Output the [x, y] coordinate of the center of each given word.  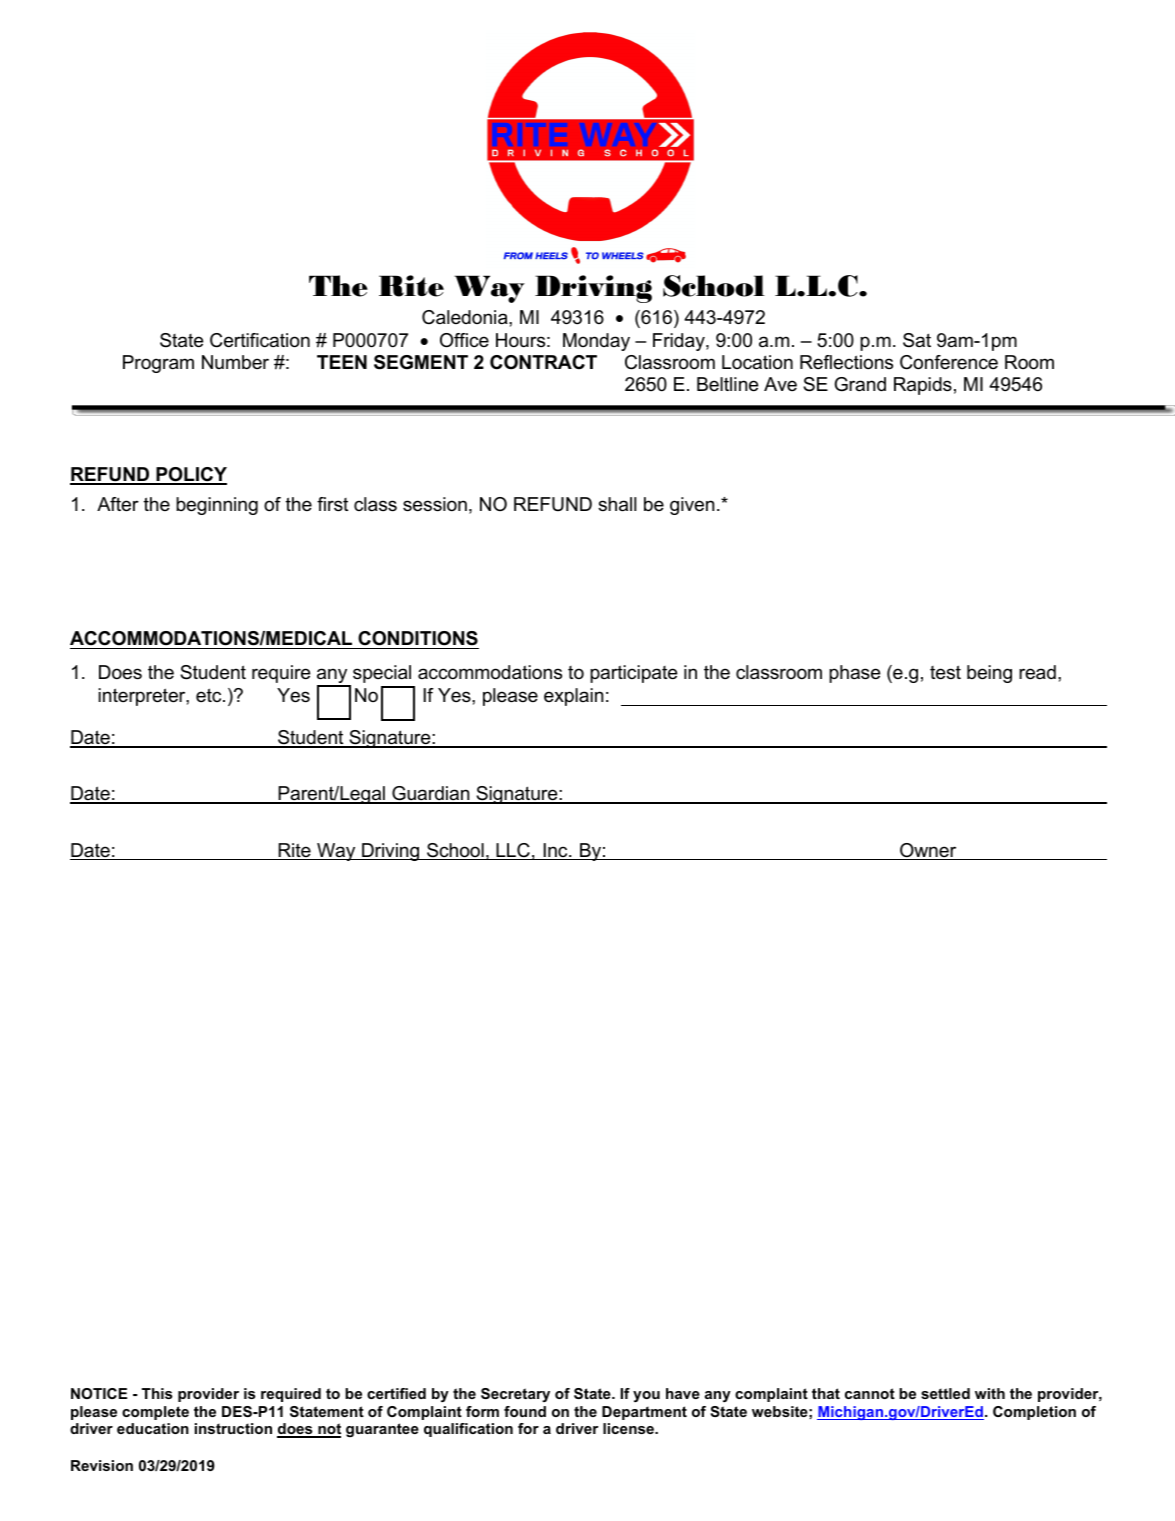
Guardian [431, 794]
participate [633, 674]
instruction [233, 1428]
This [157, 1393]
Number [235, 362]
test [945, 672]
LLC [513, 851]
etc [210, 695]
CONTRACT [543, 362]
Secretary [515, 1395]
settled [945, 1393]
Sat [917, 340]
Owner [928, 851]
